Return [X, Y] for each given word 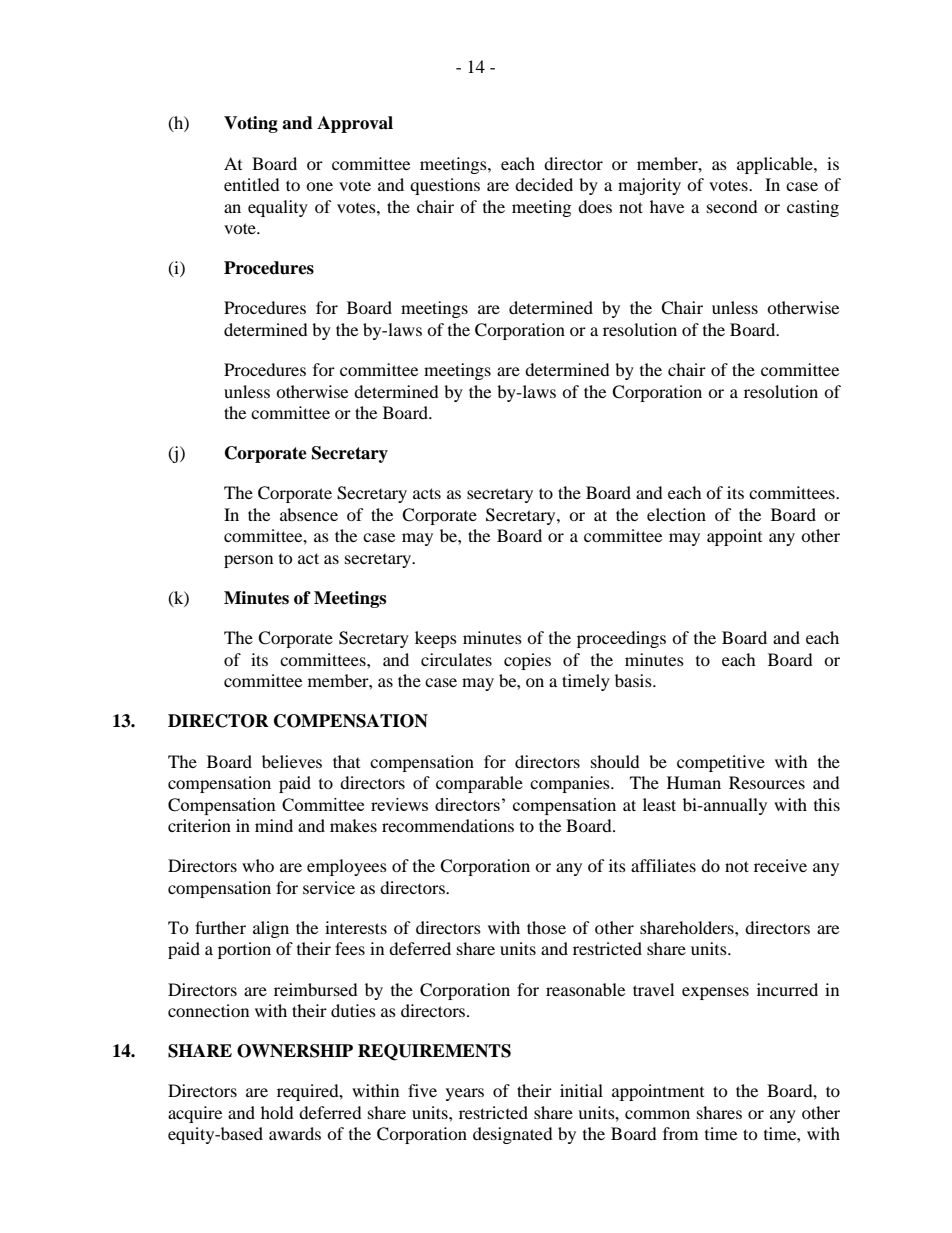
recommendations [448, 825]
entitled [252, 184]
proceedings [621, 639]
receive [780, 865]
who [258, 865]
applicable [776, 165]
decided [544, 184]
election [676, 514]
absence [309, 514]
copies [527, 661]
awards [295, 1133]
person [248, 561]
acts [427, 493]
